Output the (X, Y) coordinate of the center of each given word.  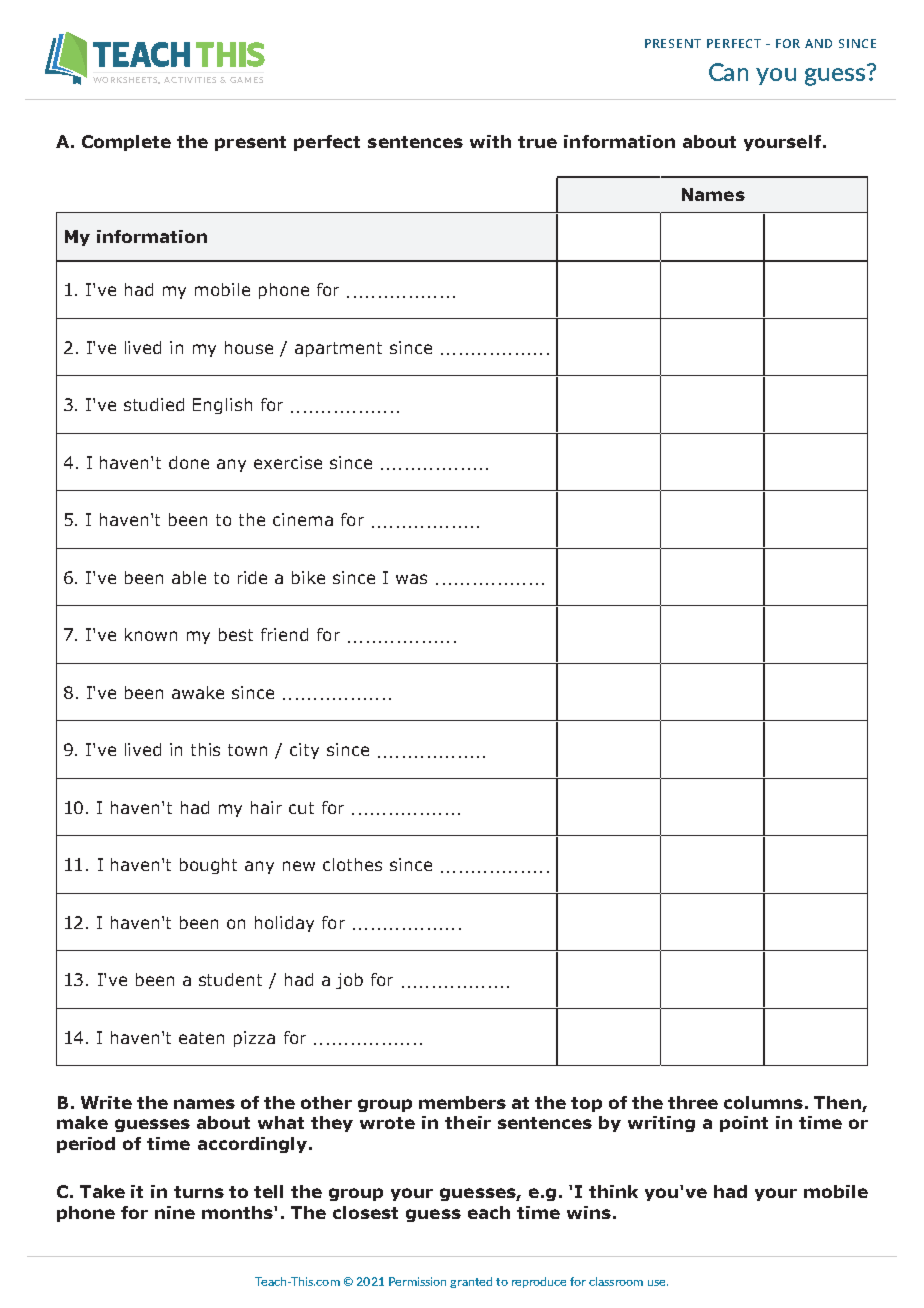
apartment (338, 349)
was (411, 579)
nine (175, 1212)
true (537, 142)
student (230, 979)
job (349, 981)
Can (728, 72)
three (693, 1102)
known (151, 634)
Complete (126, 143)
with (490, 141)
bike (308, 577)
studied (154, 404)
